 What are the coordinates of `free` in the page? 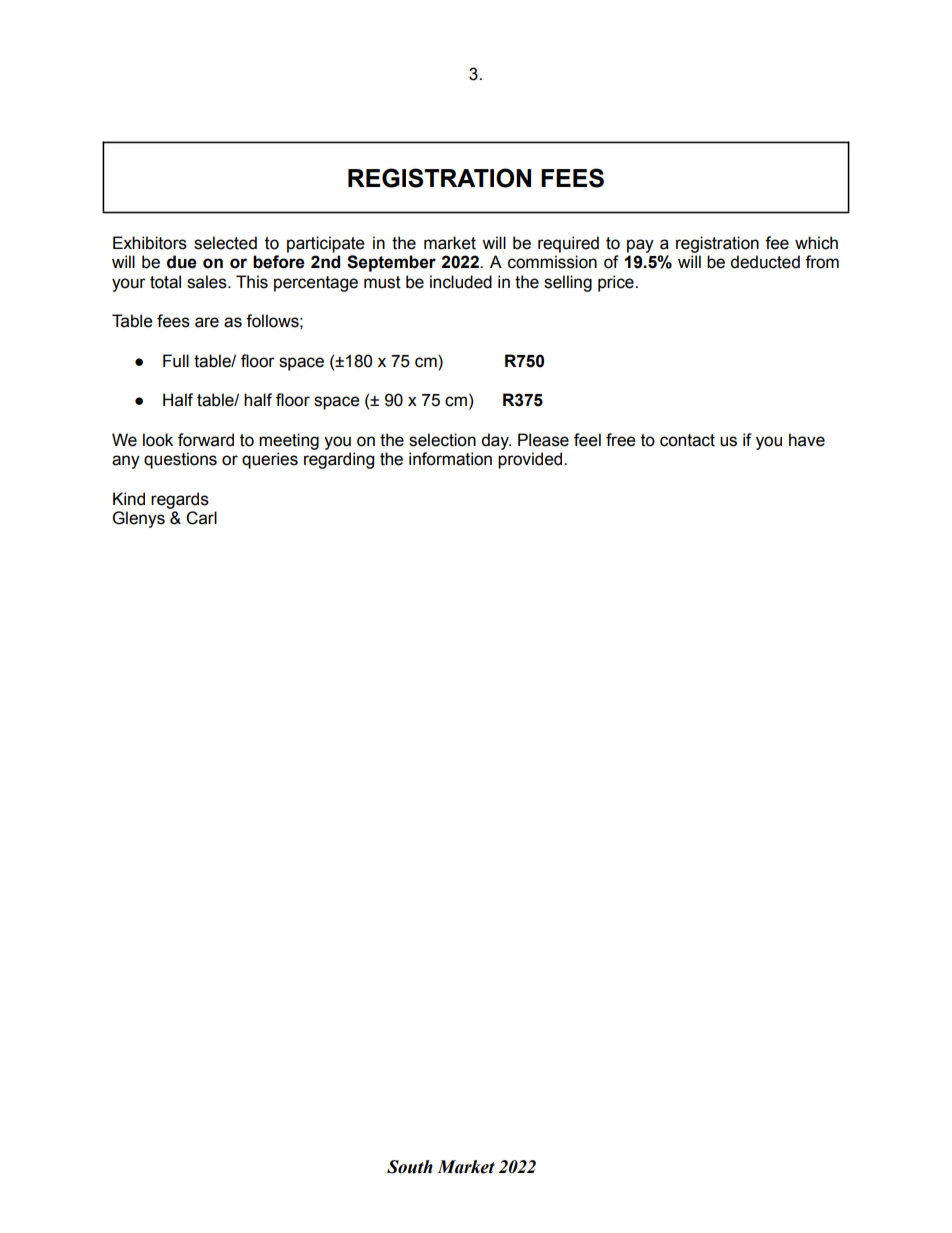 It's located at (621, 440).
